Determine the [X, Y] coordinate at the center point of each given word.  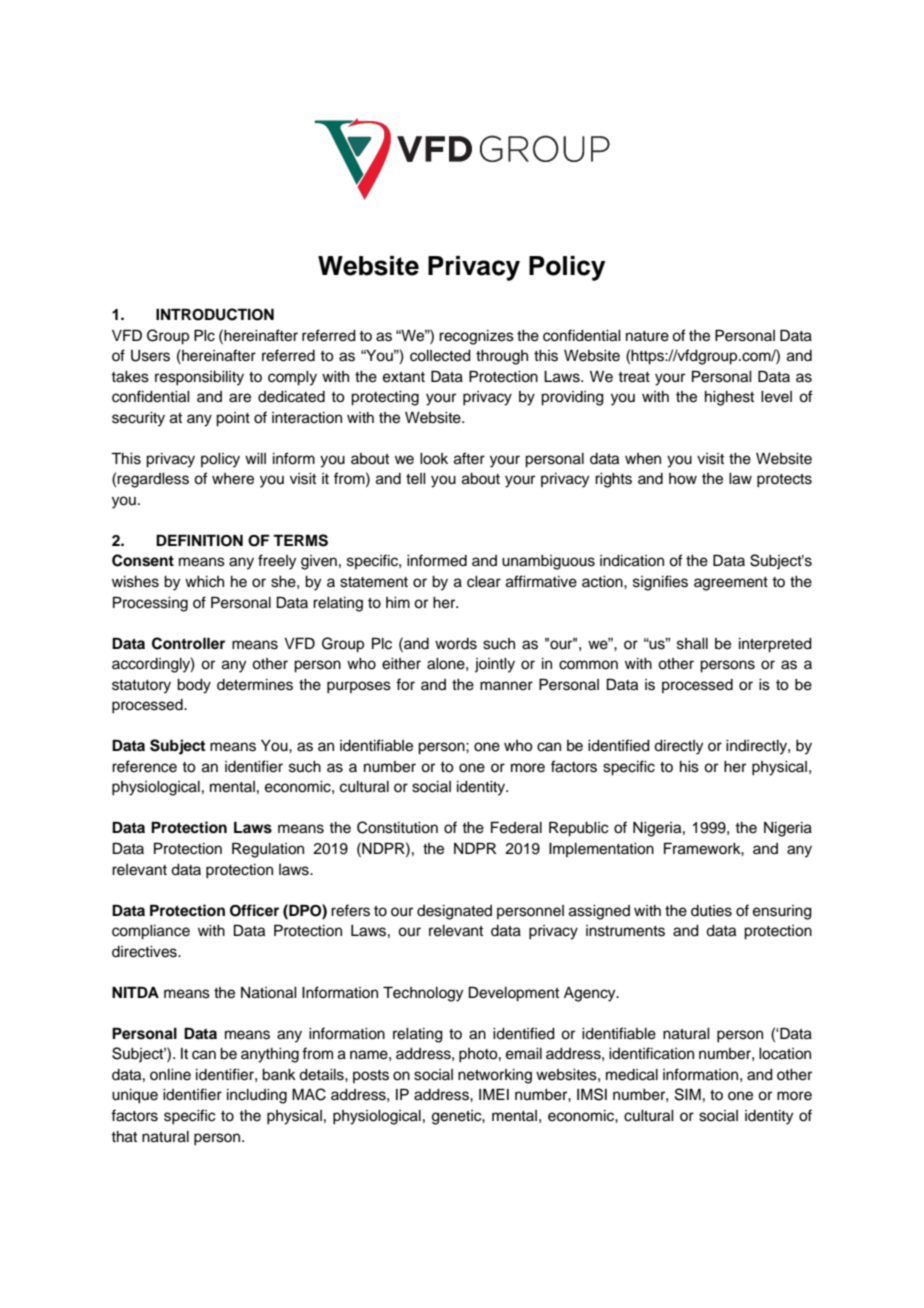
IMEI [494, 1094]
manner [506, 686]
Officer [254, 910]
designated [454, 912]
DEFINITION [199, 540]
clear [484, 582]
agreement [731, 584]
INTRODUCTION [215, 314]
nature [647, 336]
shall [692, 644]
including [257, 1096]
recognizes [476, 337]
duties [711, 911]
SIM [688, 1094]
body [194, 686]
